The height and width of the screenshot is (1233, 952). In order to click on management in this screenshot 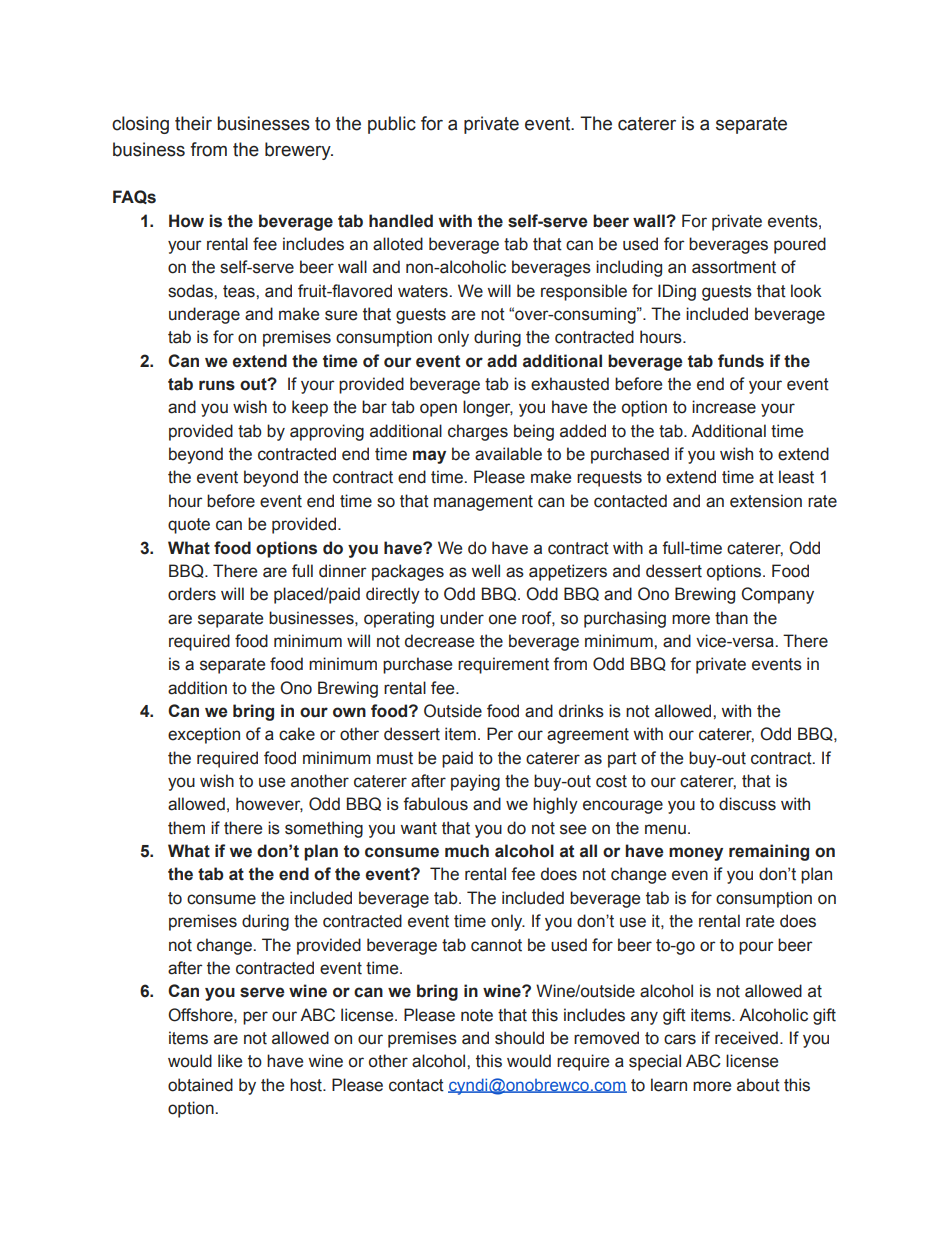, I will do `click(483, 503)`.
